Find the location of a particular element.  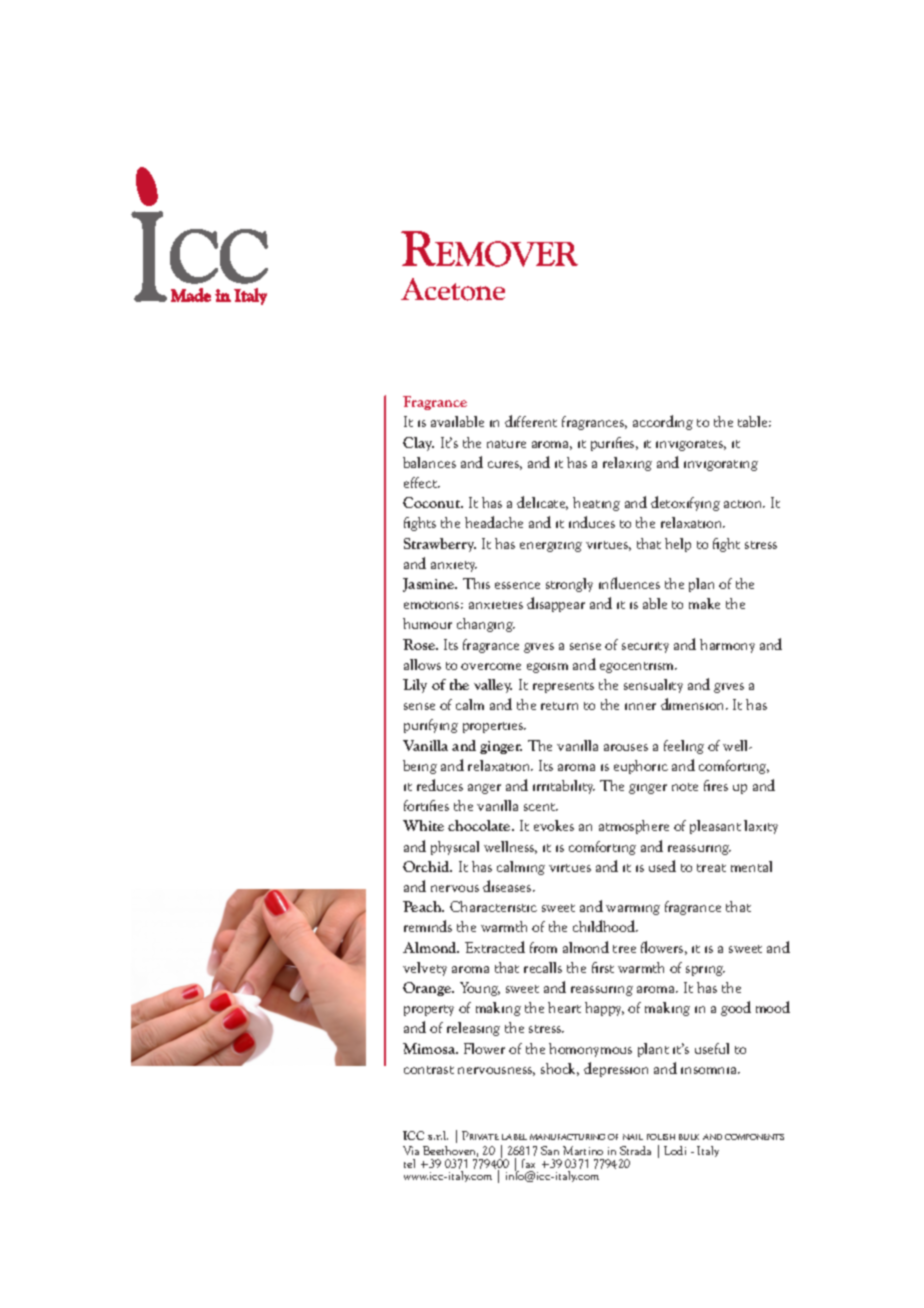

according is located at coordinates (663, 422).
